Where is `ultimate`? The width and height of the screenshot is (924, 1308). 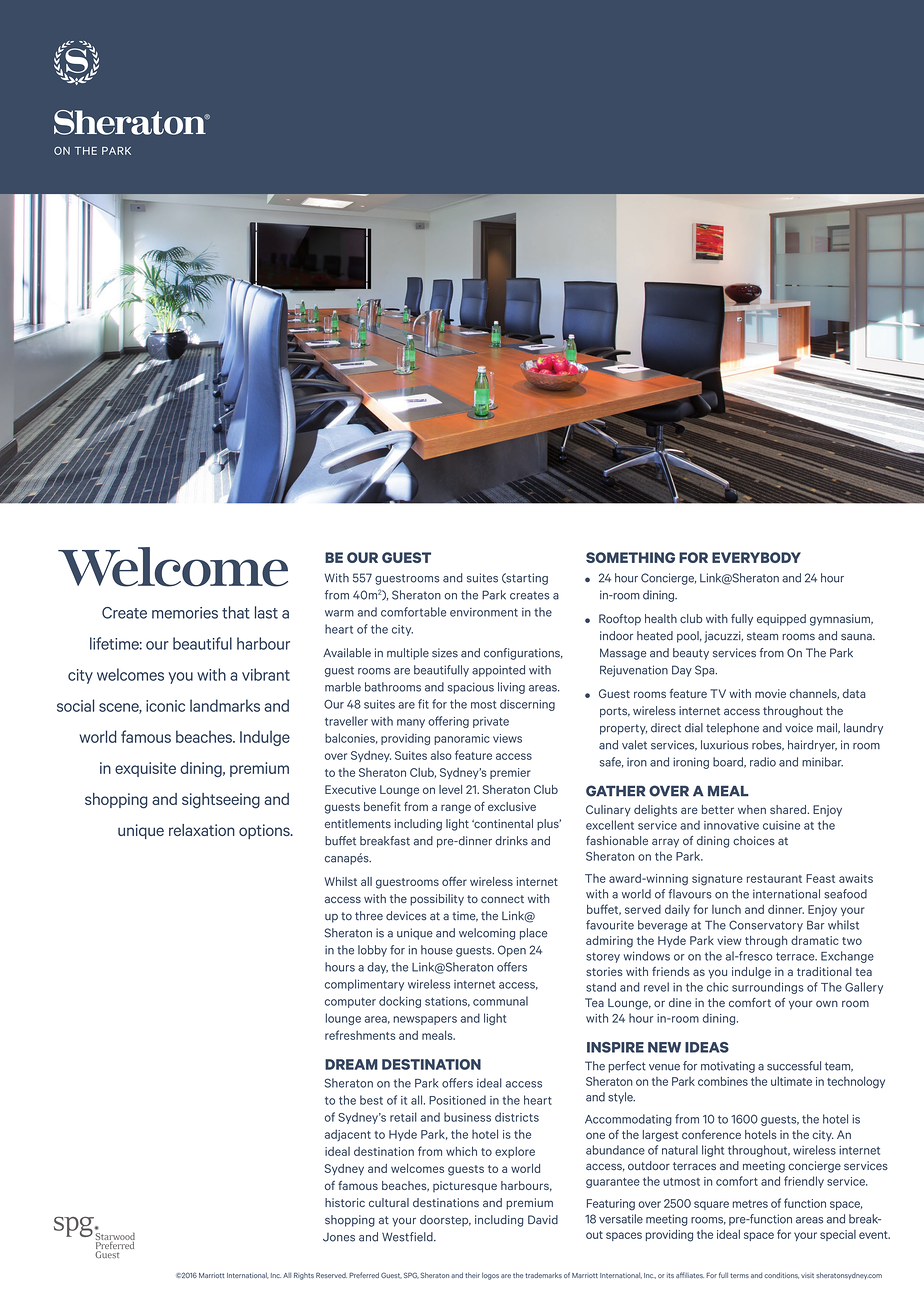
ultimate is located at coordinates (791, 1081).
